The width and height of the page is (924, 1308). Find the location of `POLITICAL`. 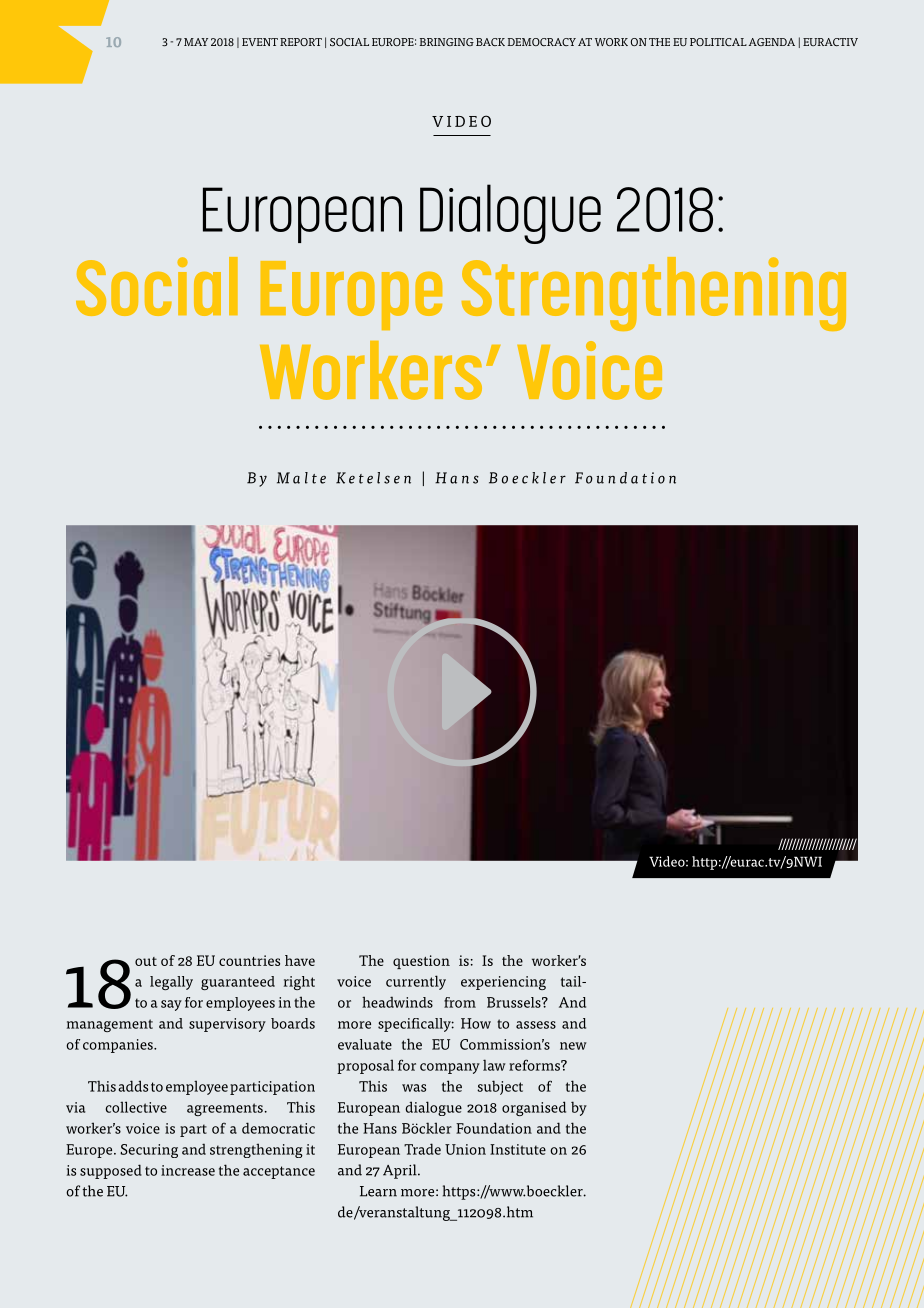

POLITICAL is located at coordinates (718, 42).
